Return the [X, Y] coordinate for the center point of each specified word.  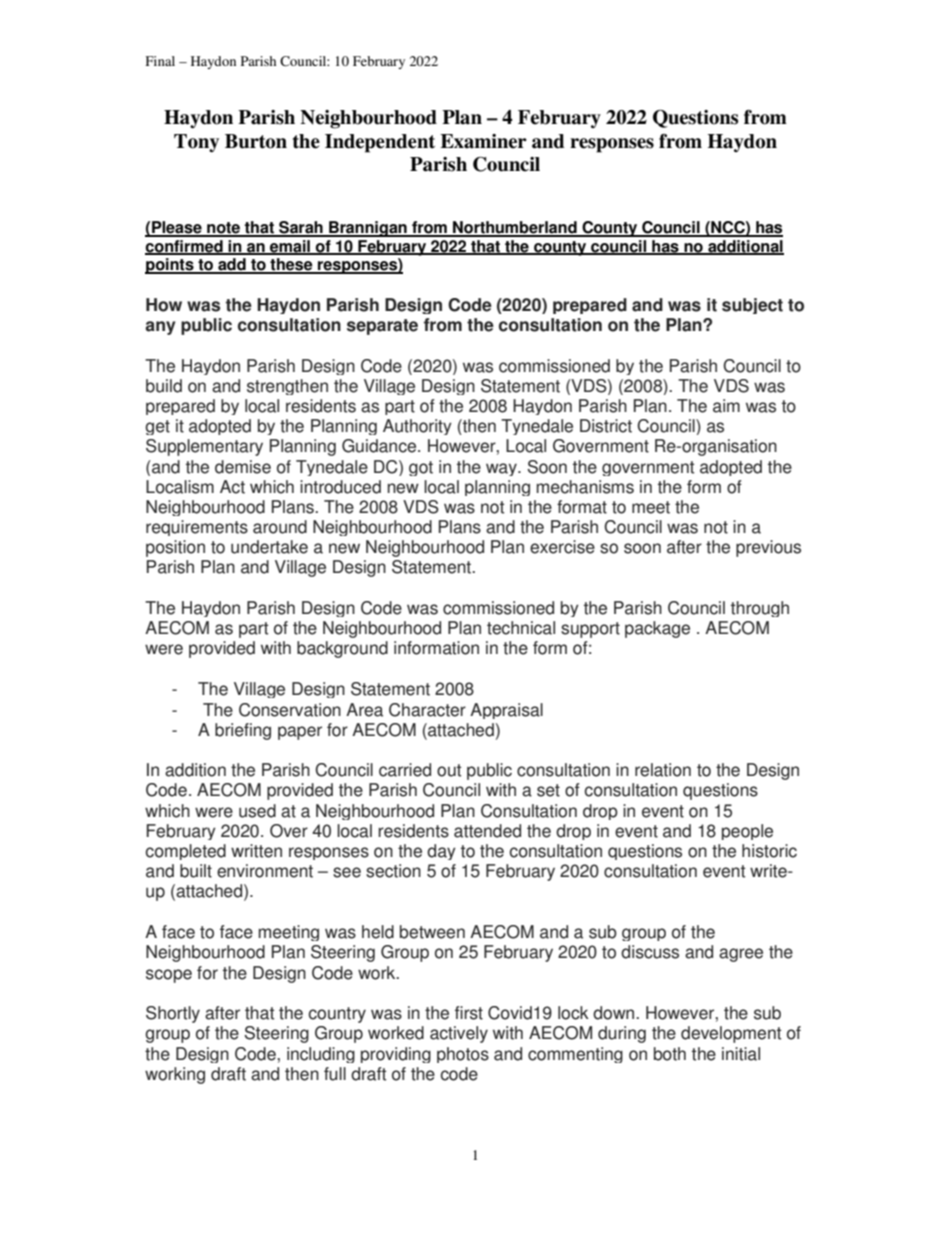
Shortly [173, 1014]
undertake [269, 547]
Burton [256, 141]
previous [768, 548]
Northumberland [515, 228]
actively [459, 1034]
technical [521, 628]
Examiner [483, 141]
